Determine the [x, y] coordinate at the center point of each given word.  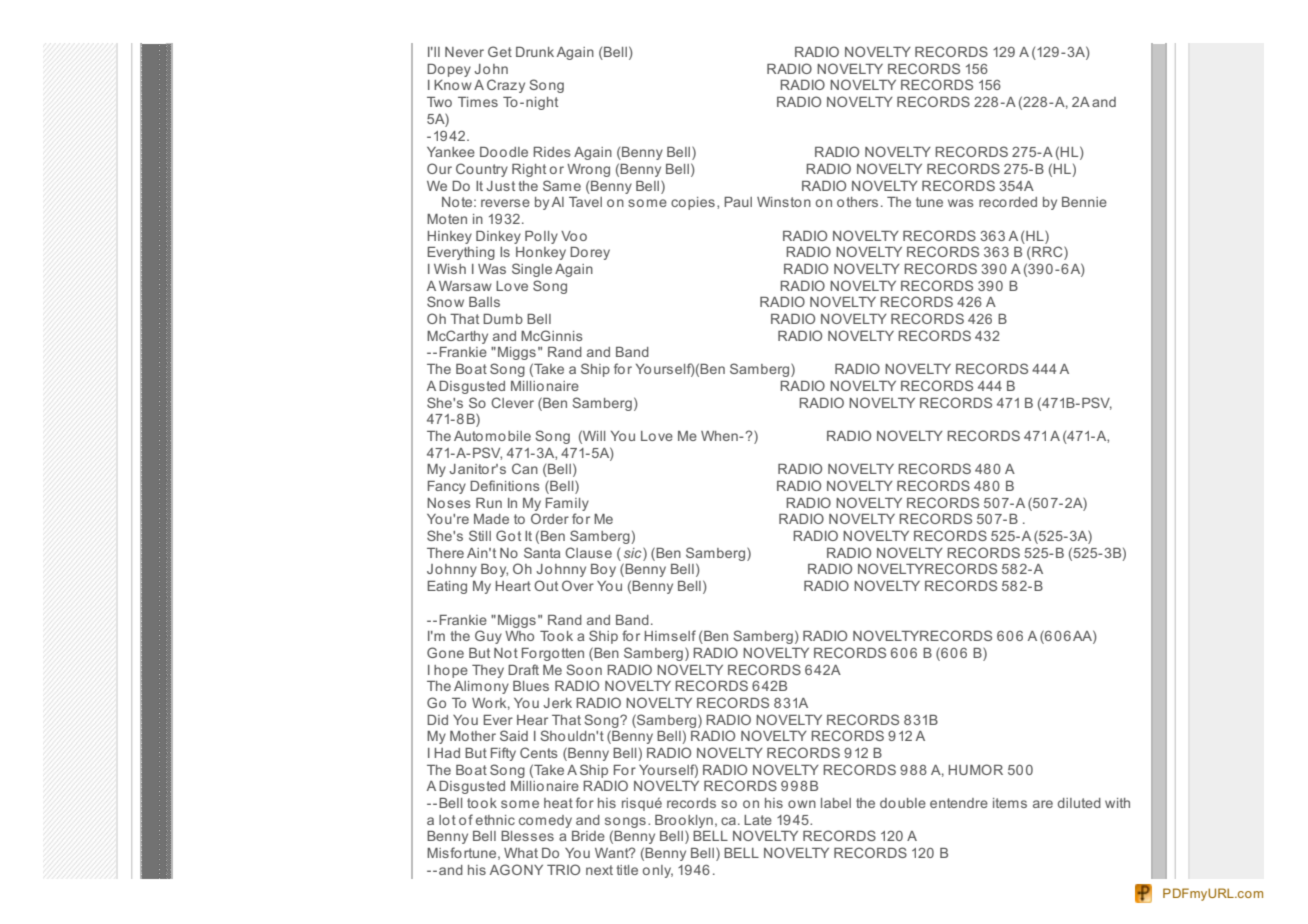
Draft [523, 669]
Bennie [1084, 202]
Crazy [506, 86]
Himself [670, 635]
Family [567, 504]
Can [525, 468]
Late [758, 820]
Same [562, 185]
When [720, 436]
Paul [738, 202]
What [521, 853]
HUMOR [976, 769]
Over [578, 585]
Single [532, 270]
